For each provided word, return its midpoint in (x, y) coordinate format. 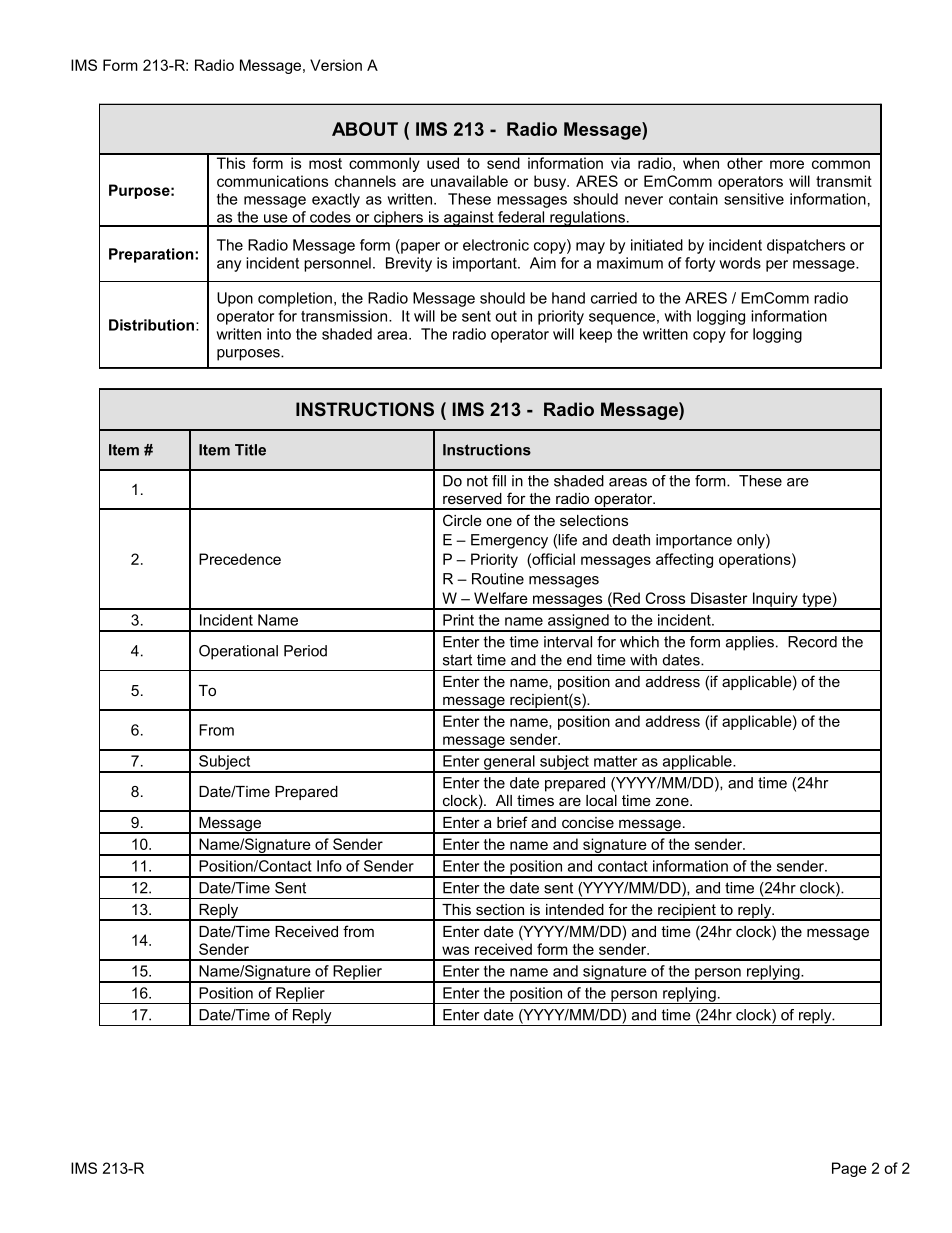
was (455, 950)
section (500, 909)
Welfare (501, 598)
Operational (238, 652)
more (787, 164)
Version (336, 65)
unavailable (469, 181)
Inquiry (775, 600)
